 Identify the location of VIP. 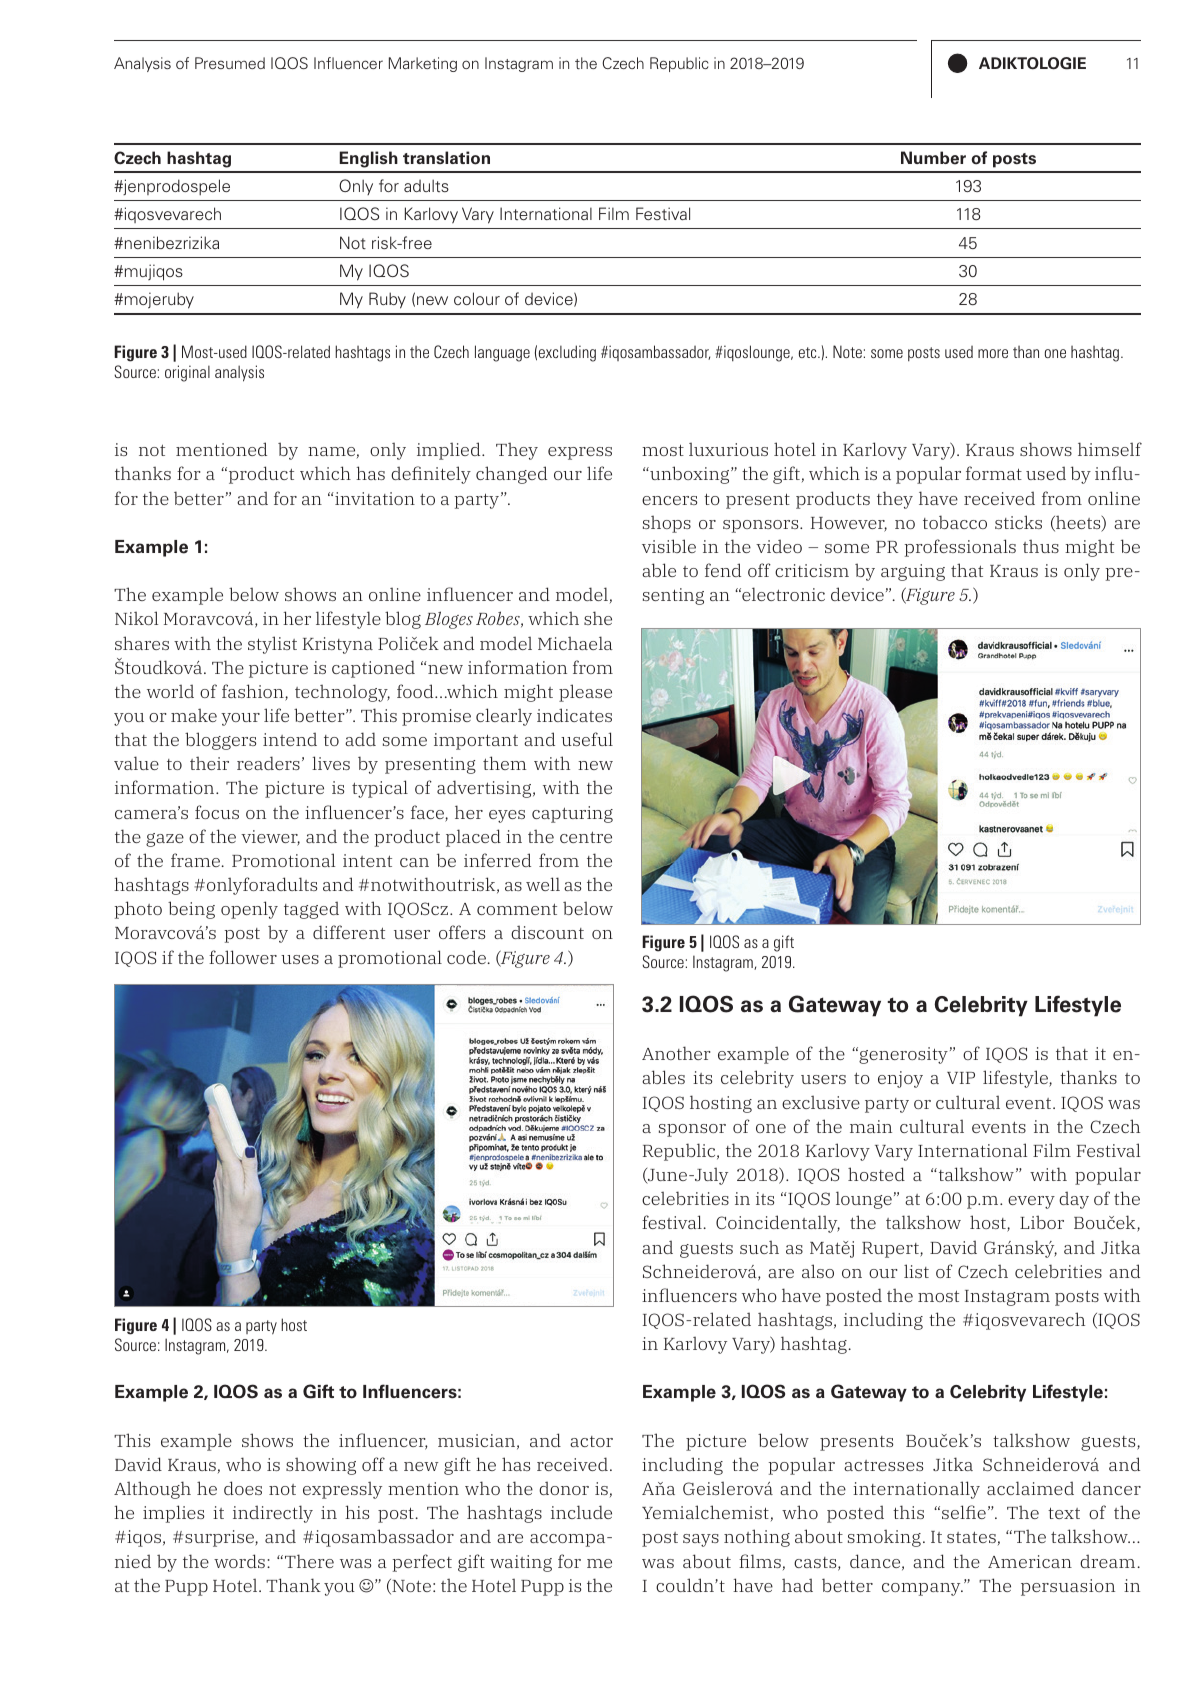
(961, 1078).
